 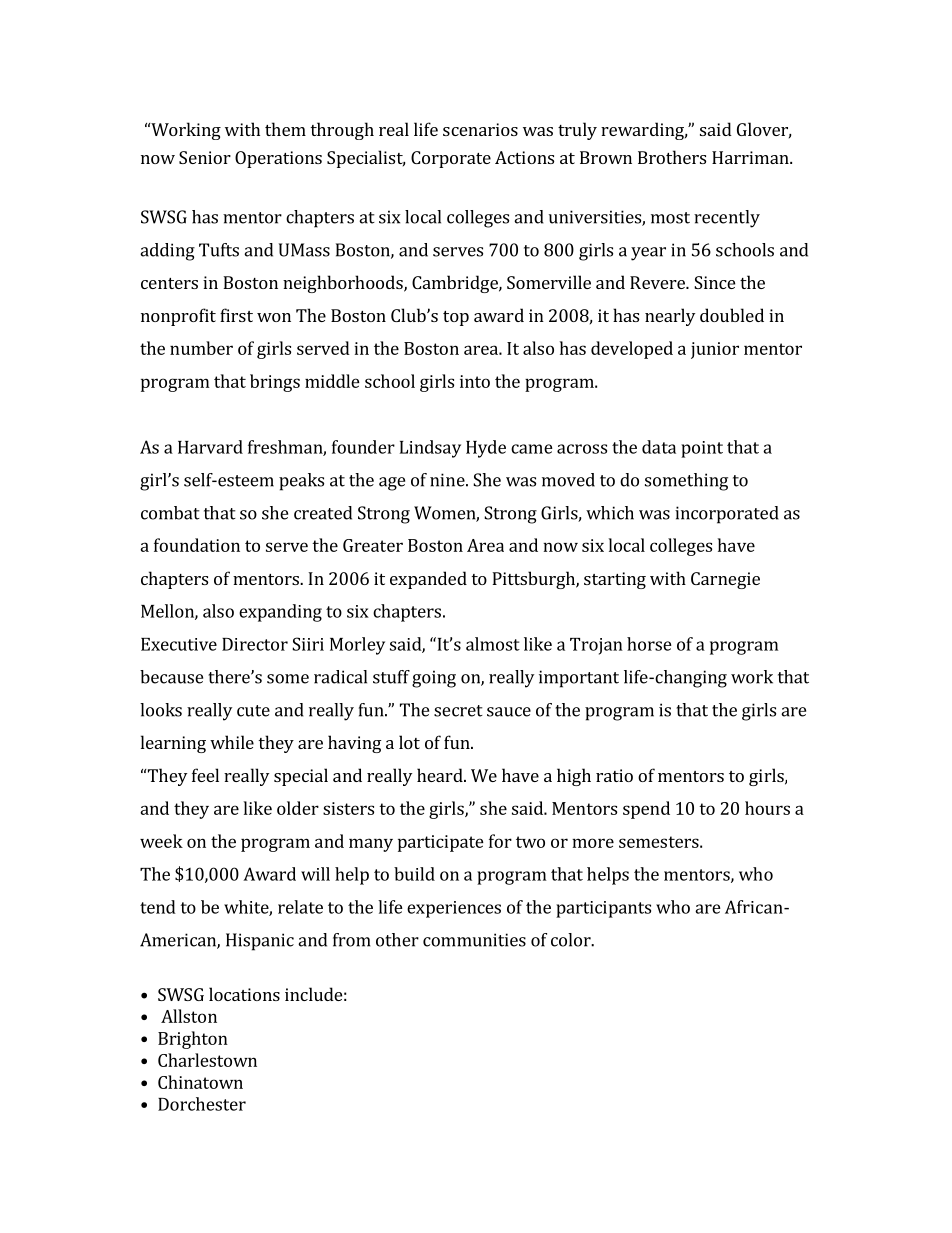 I want to click on foundation, so click(x=197, y=545).
